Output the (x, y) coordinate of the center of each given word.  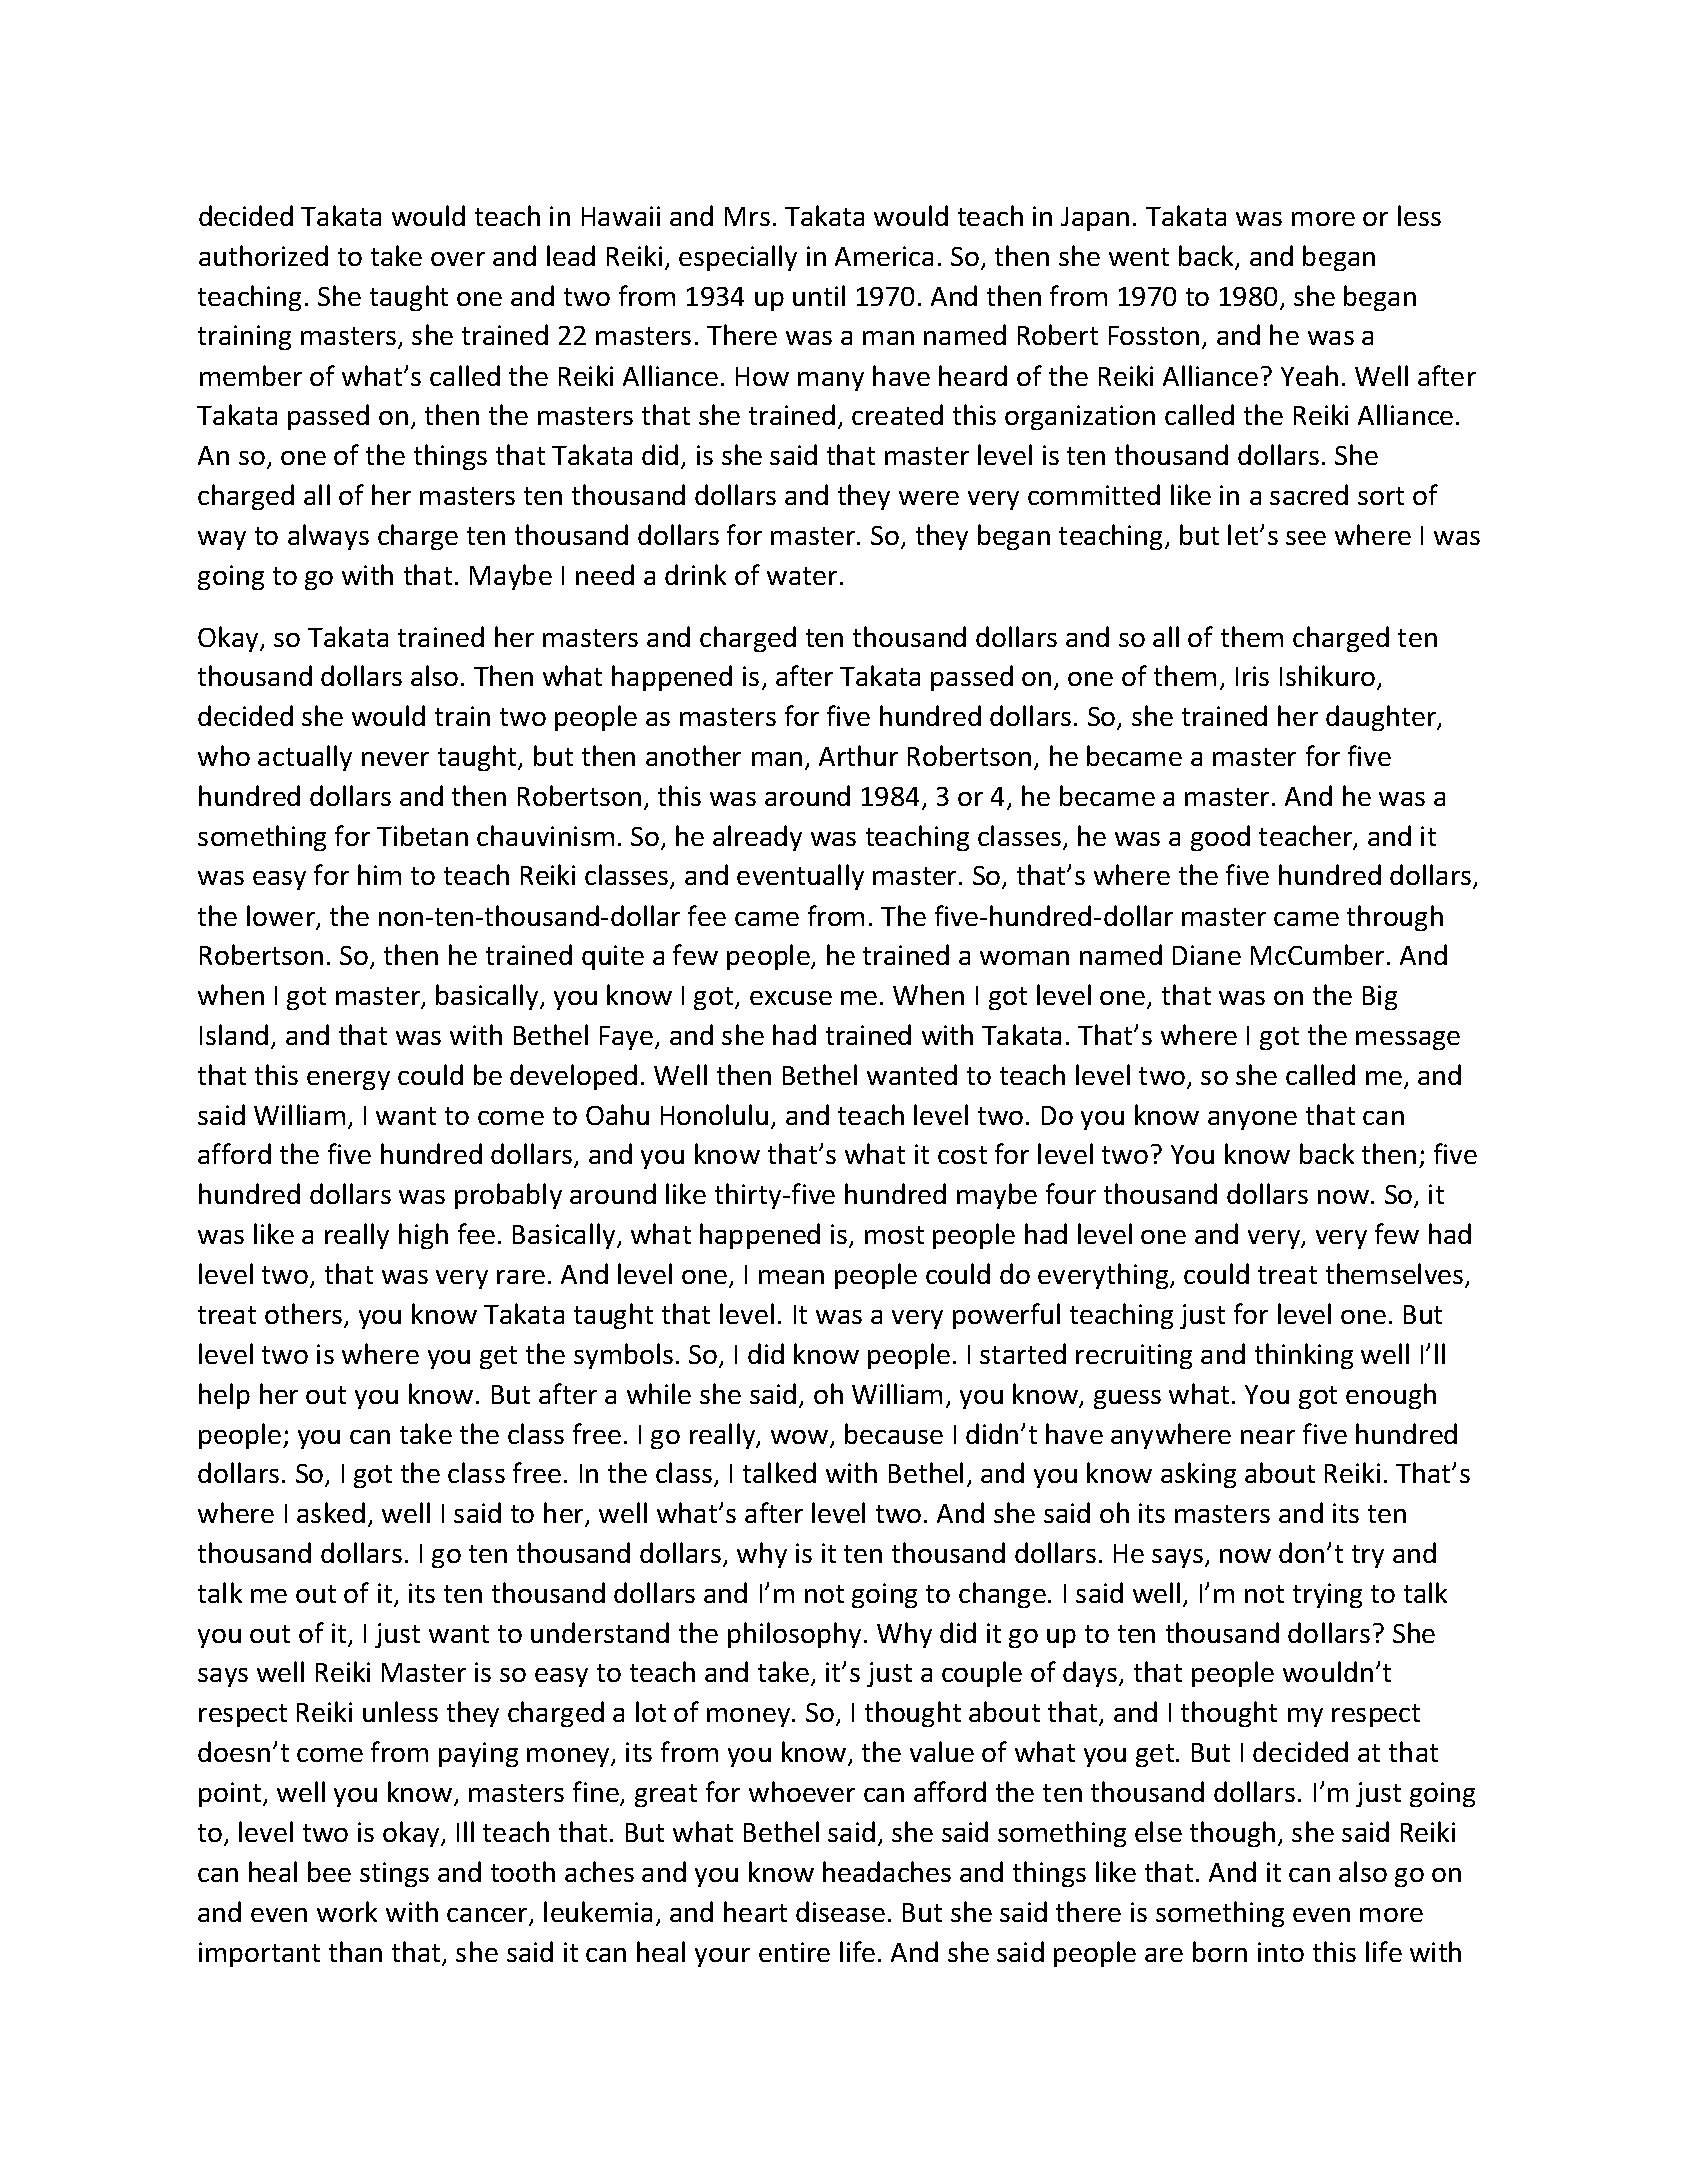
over (458, 259)
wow (801, 1438)
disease (840, 1911)
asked (331, 1512)
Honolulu (714, 1114)
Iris (1252, 676)
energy (348, 1080)
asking (1198, 1475)
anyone (1252, 1120)
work (347, 1911)
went (1139, 257)
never (395, 759)
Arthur (858, 755)
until (819, 295)
